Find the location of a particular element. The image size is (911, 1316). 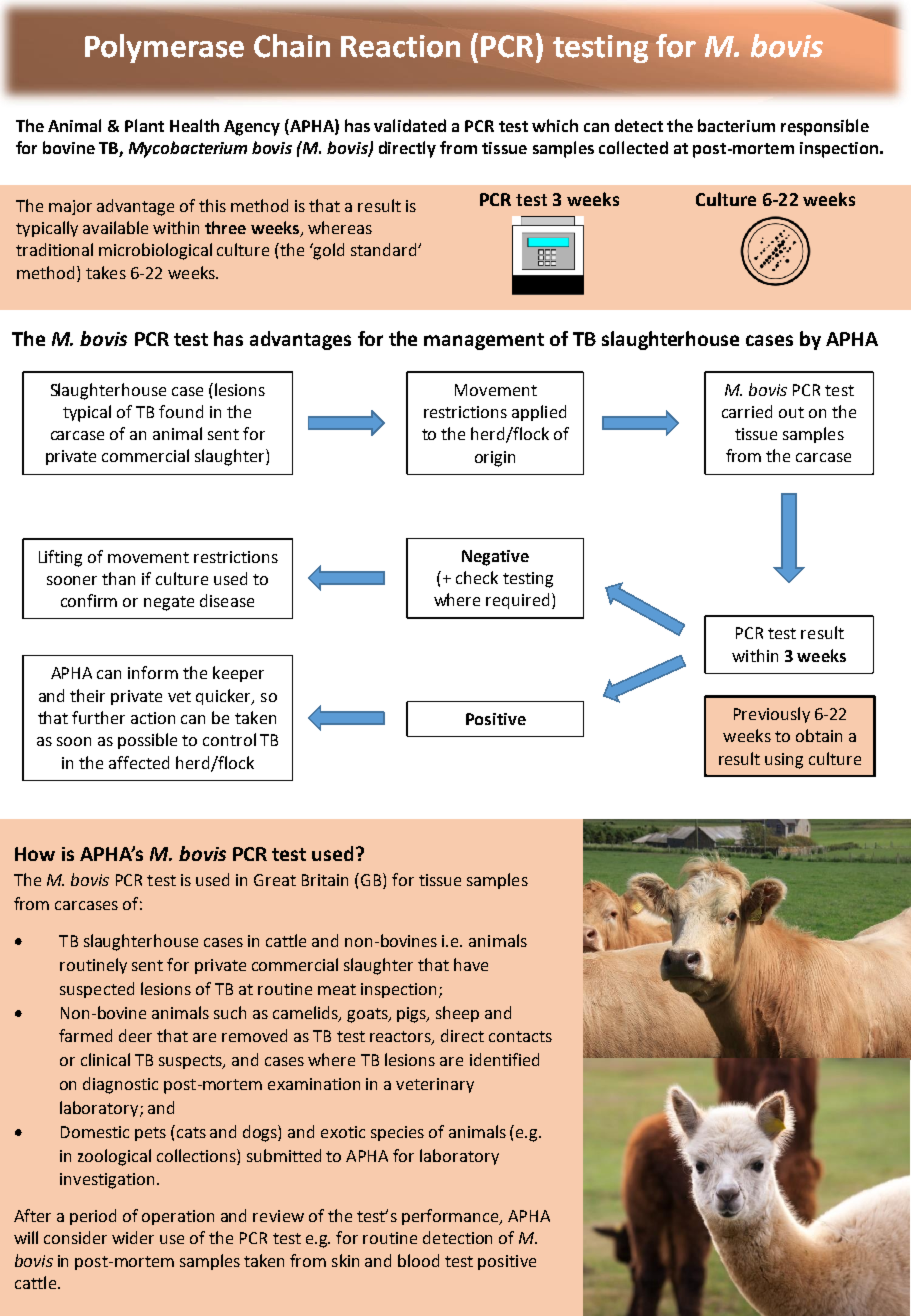

using is located at coordinates (784, 761).
